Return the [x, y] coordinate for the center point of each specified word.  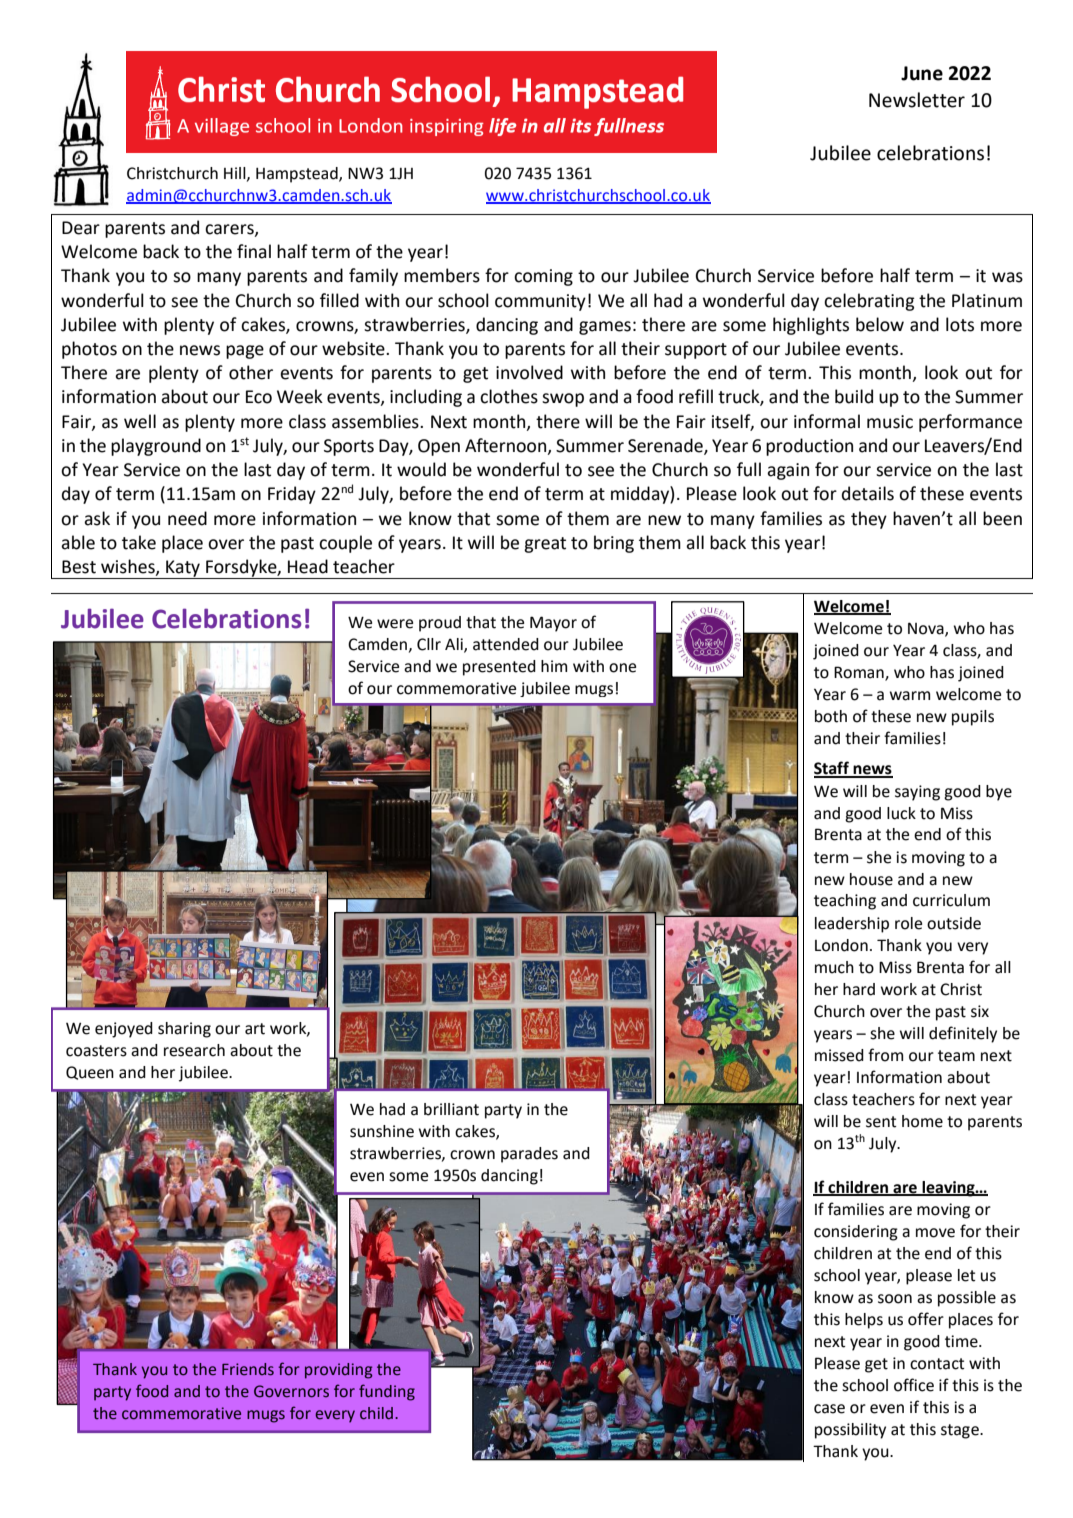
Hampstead [298, 175]
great [545, 545]
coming [543, 277]
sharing [184, 1030]
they [869, 520]
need [187, 518]
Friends [248, 1369]
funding [387, 1392]
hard [859, 989]
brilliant [451, 1109]
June [922, 73]
